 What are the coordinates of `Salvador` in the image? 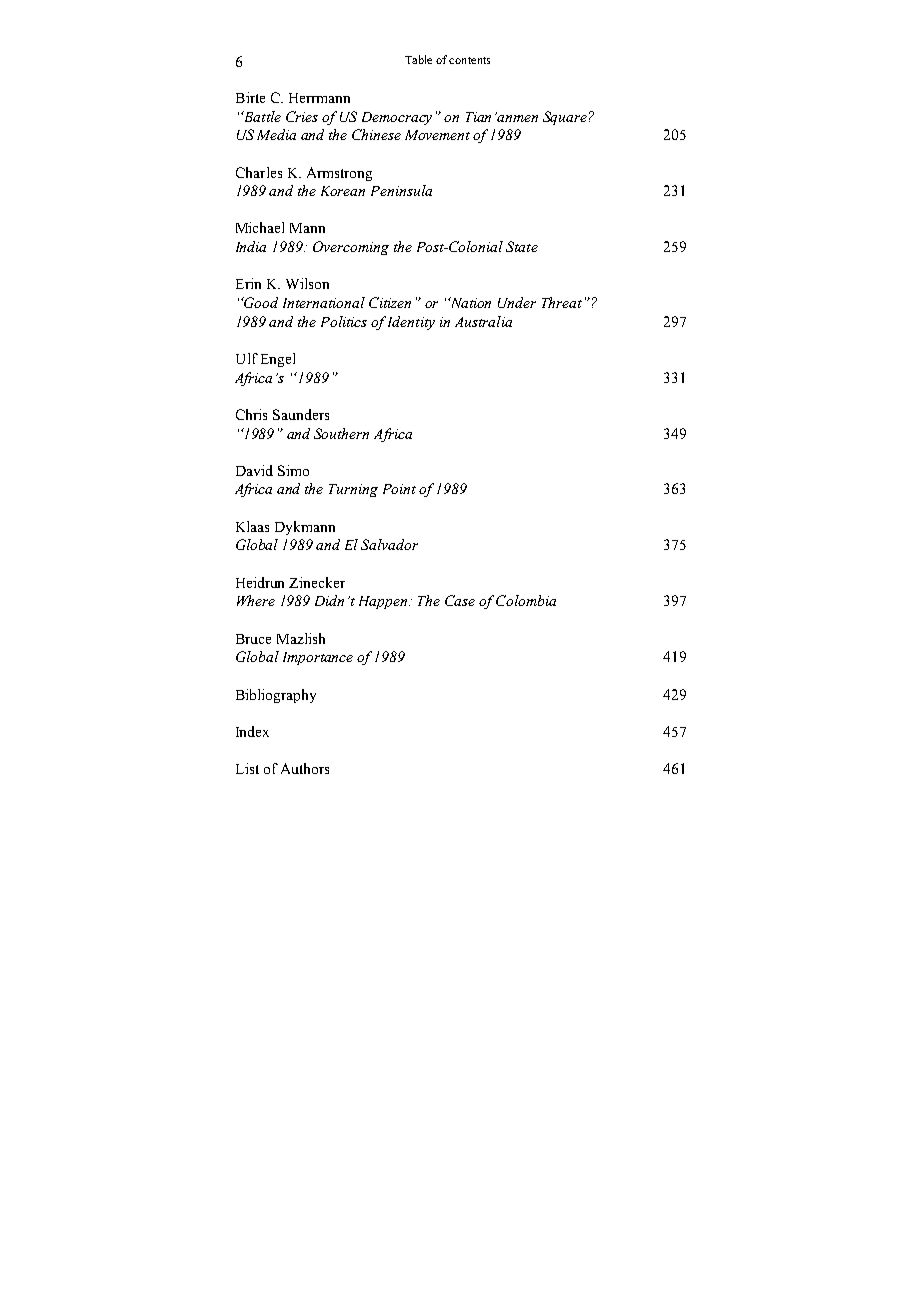 It's located at (389, 544).
